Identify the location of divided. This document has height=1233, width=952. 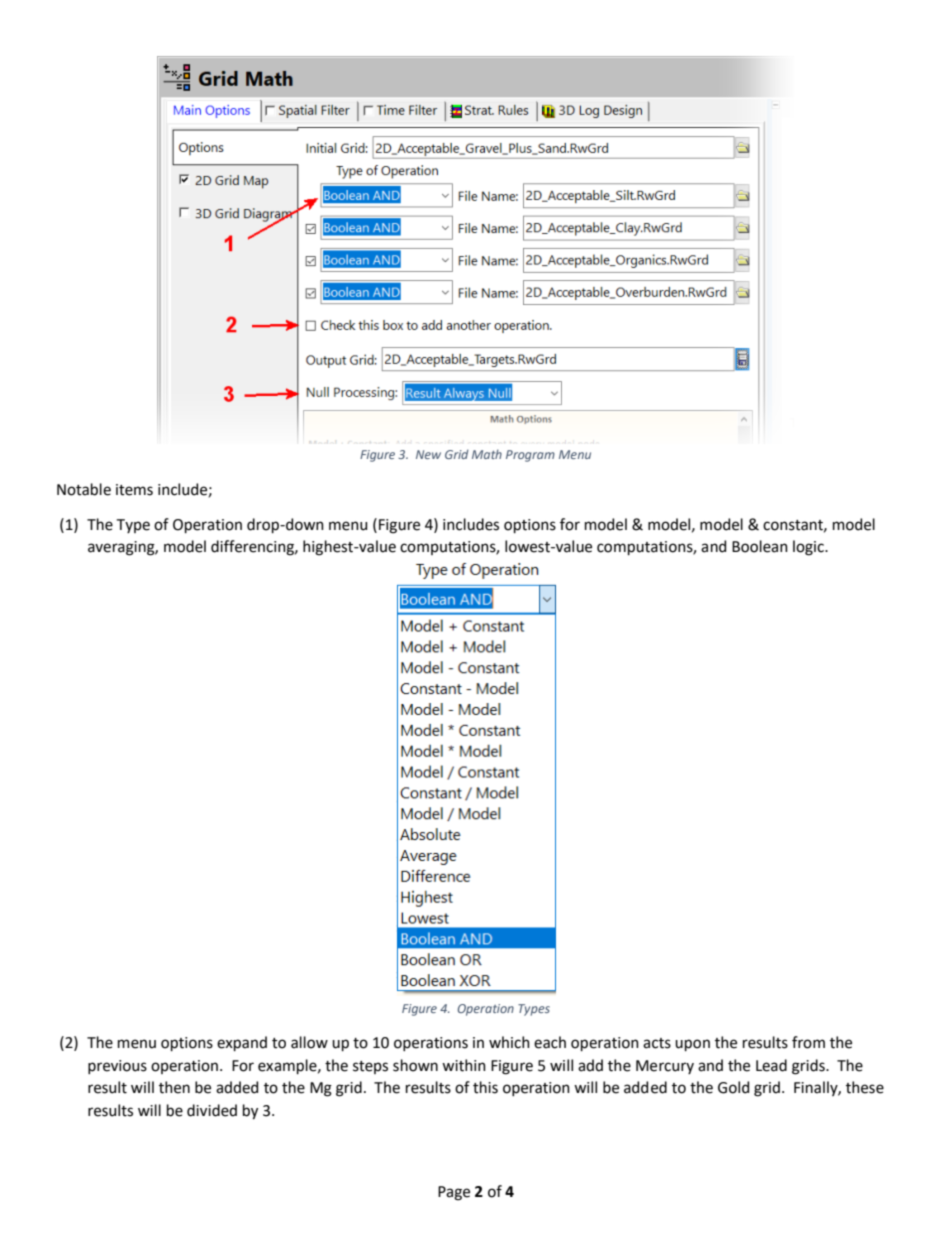
(212, 1110).
